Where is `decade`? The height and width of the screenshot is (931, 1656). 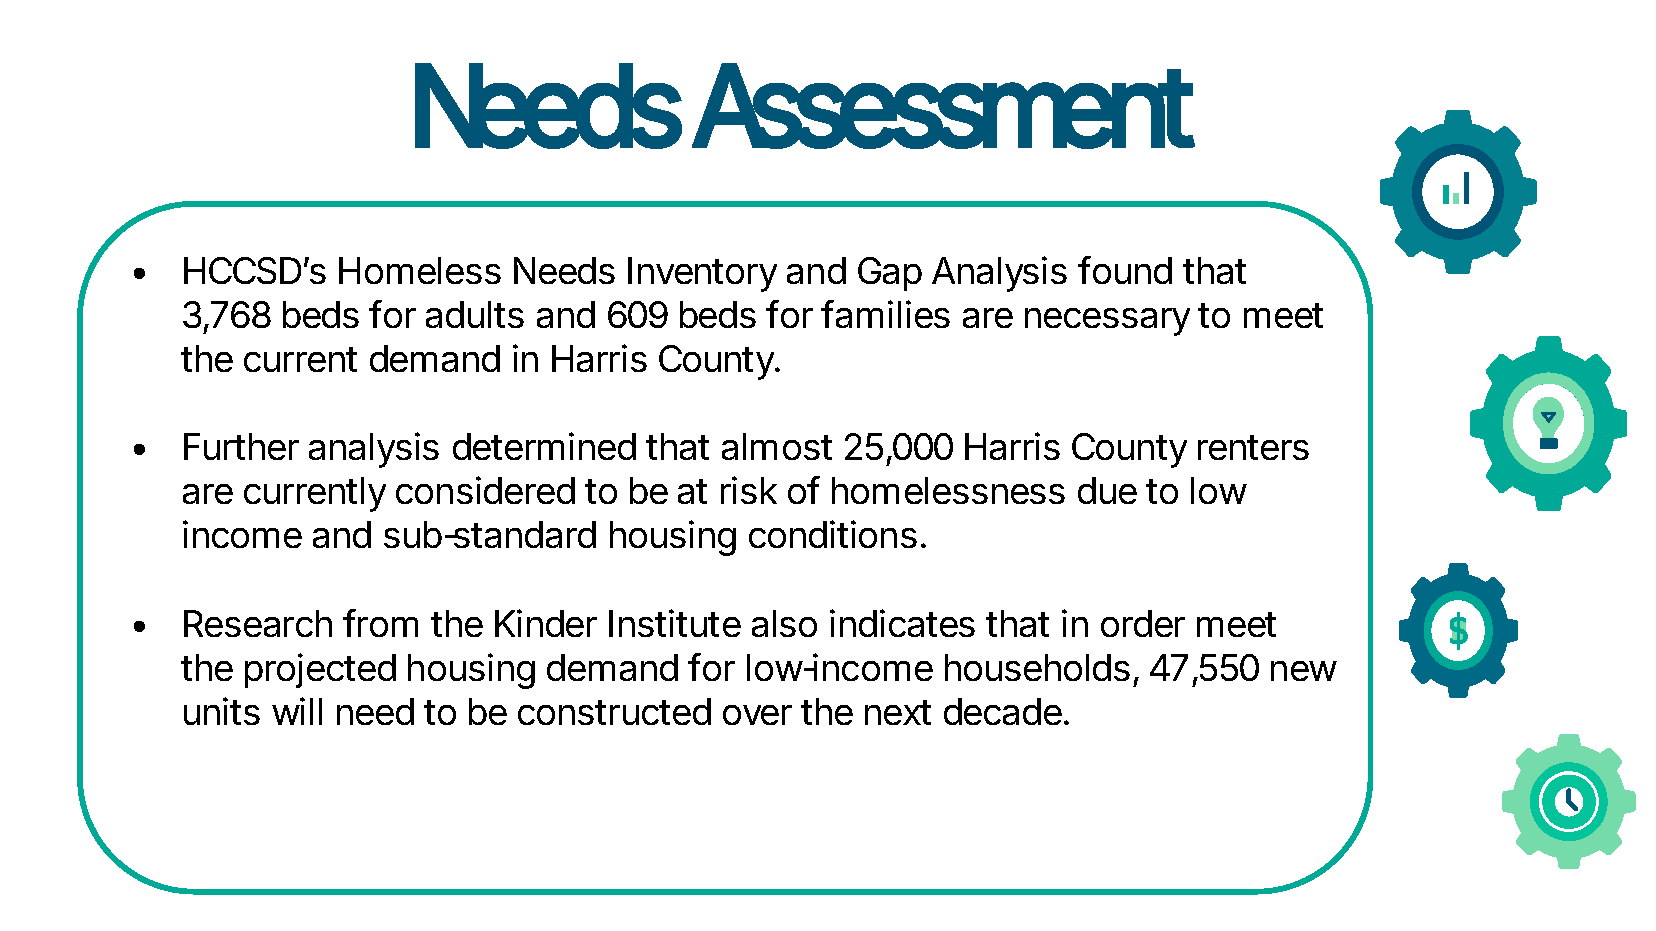
decade is located at coordinates (1003, 711).
